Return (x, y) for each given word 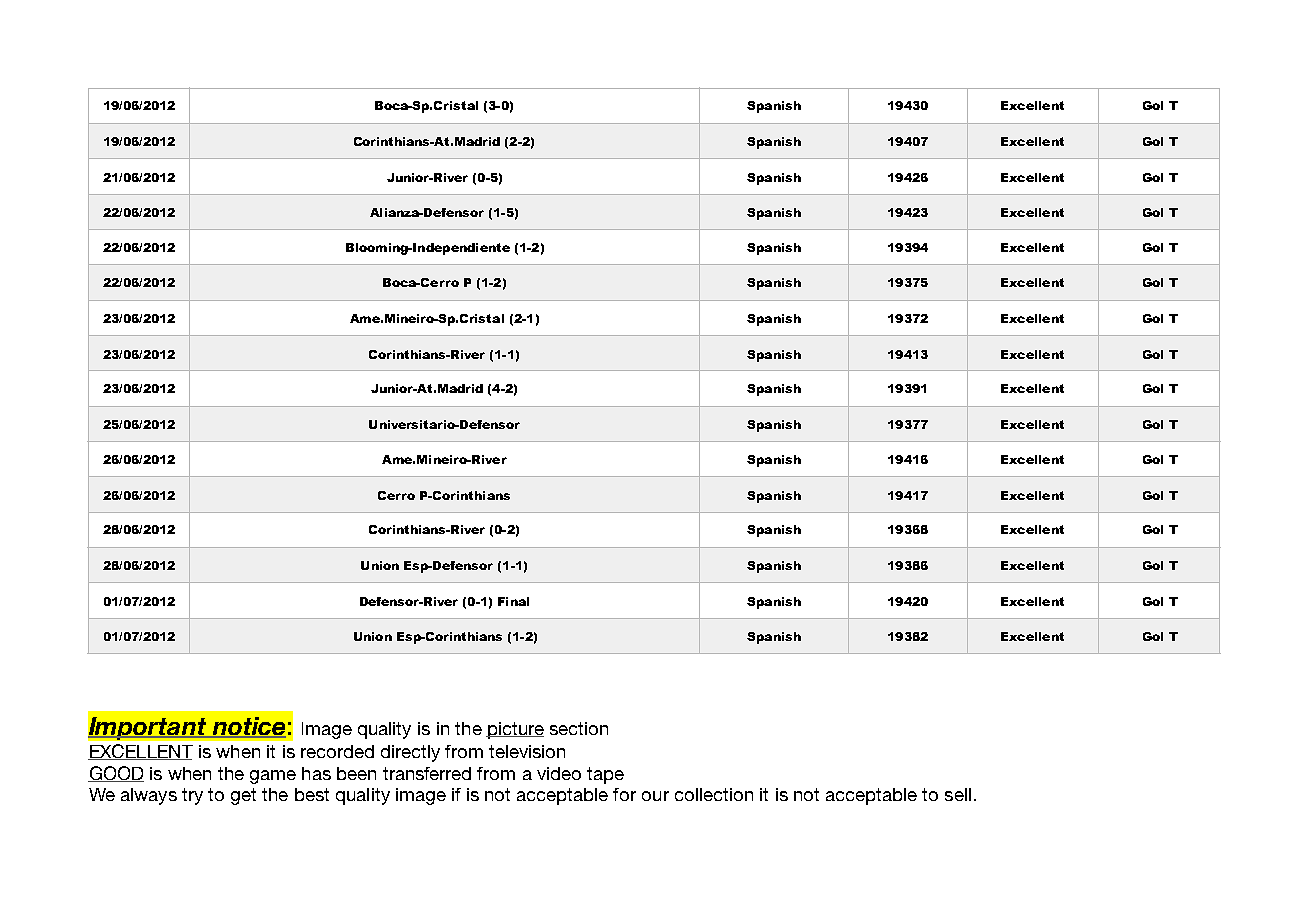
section (579, 728)
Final (513, 601)
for (624, 794)
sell (958, 794)
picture (515, 730)
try (192, 796)
